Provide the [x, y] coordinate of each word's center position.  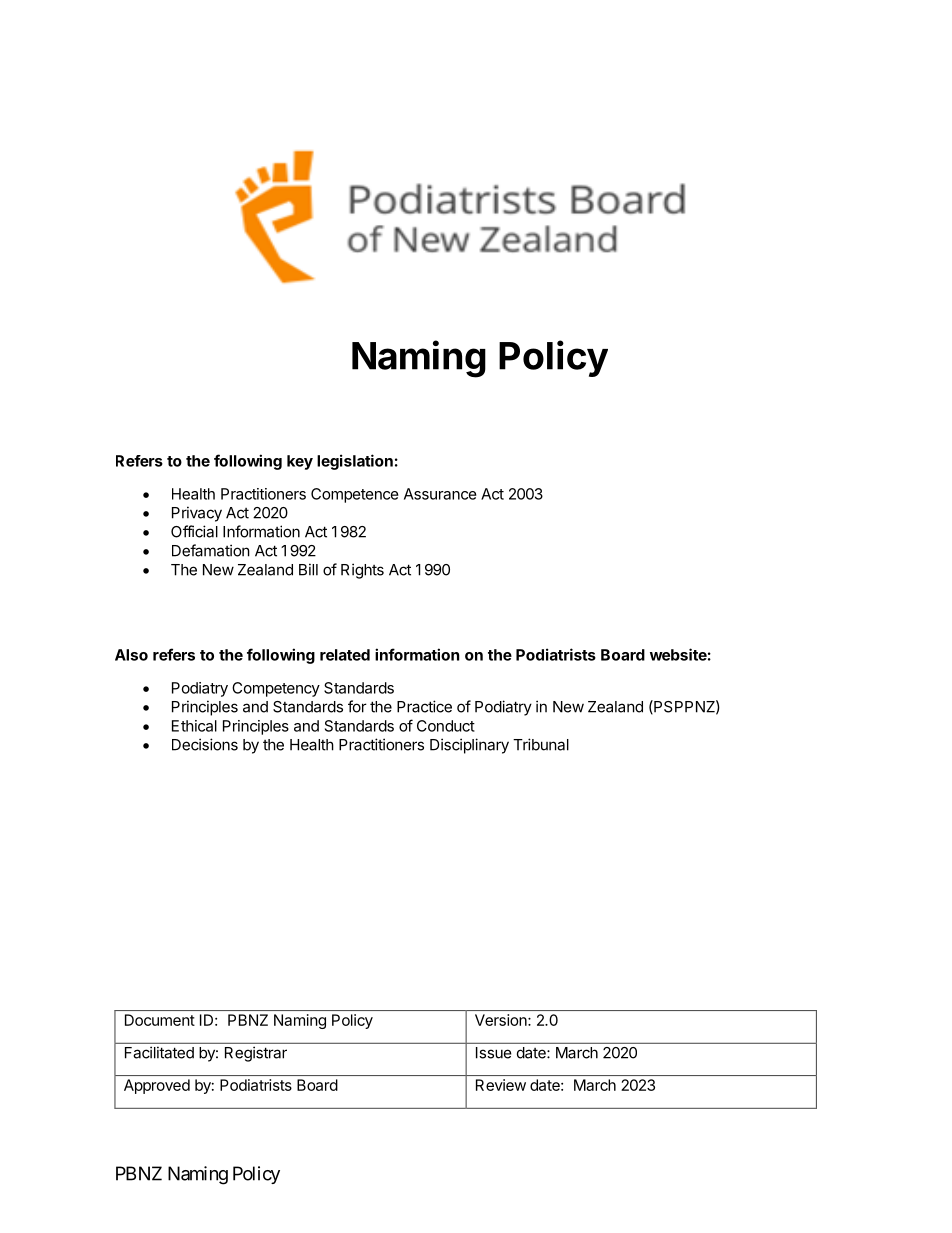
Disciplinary [469, 746]
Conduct [446, 726]
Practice [424, 706]
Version [502, 1020]
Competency [276, 689]
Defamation [211, 550]
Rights [362, 571]
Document [160, 1020]
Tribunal [541, 744]
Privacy [197, 514]
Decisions [205, 744]
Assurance [440, 494]
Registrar [256, 1054]
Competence [355, 495]
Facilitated [159, 1052]
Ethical [194, 726]
